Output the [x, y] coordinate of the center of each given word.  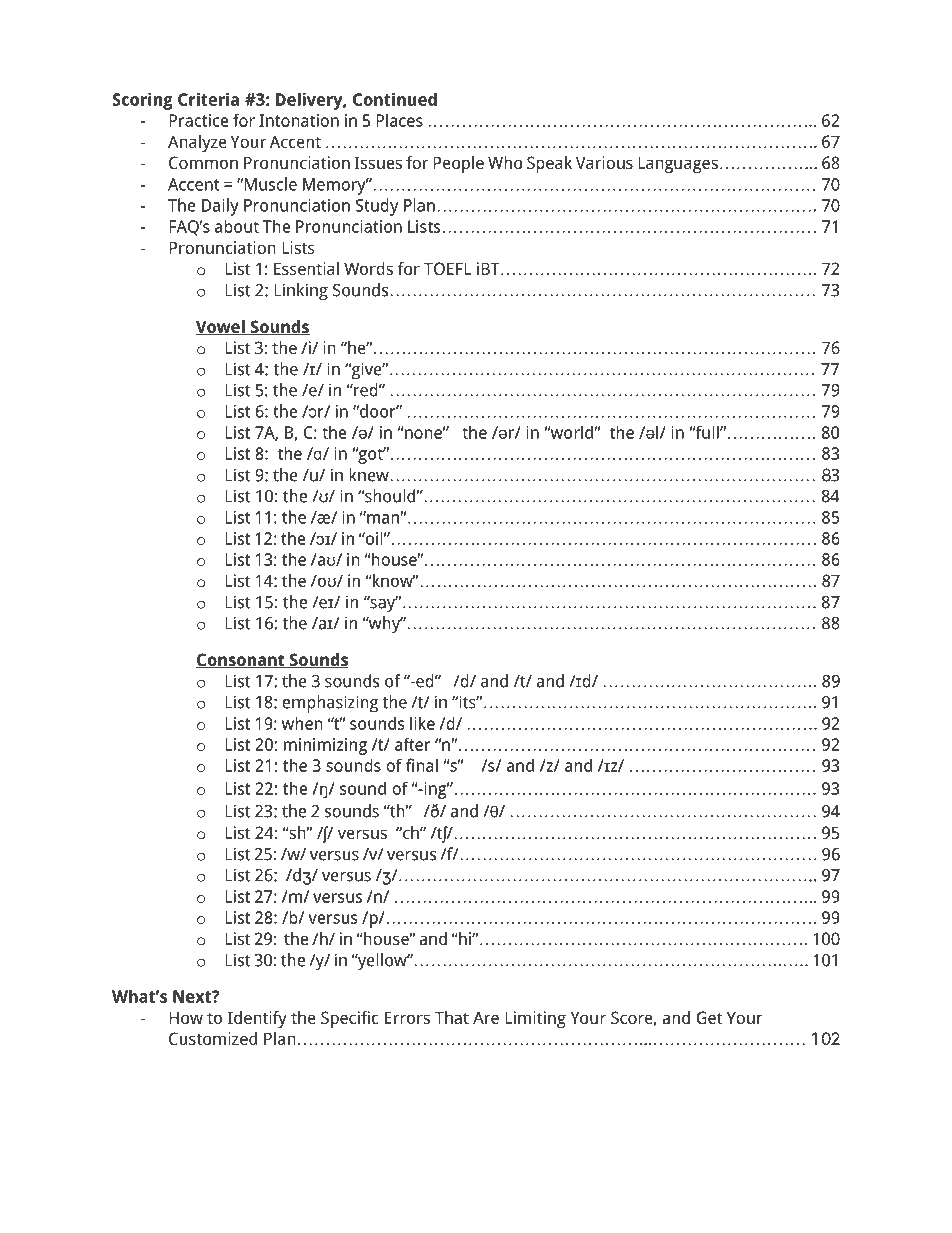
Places [399, 120]
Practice [199, 120]
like [422, 723]
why [384, 625]
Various [604, 162]
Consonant [241, 661]
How [186, 1017]
